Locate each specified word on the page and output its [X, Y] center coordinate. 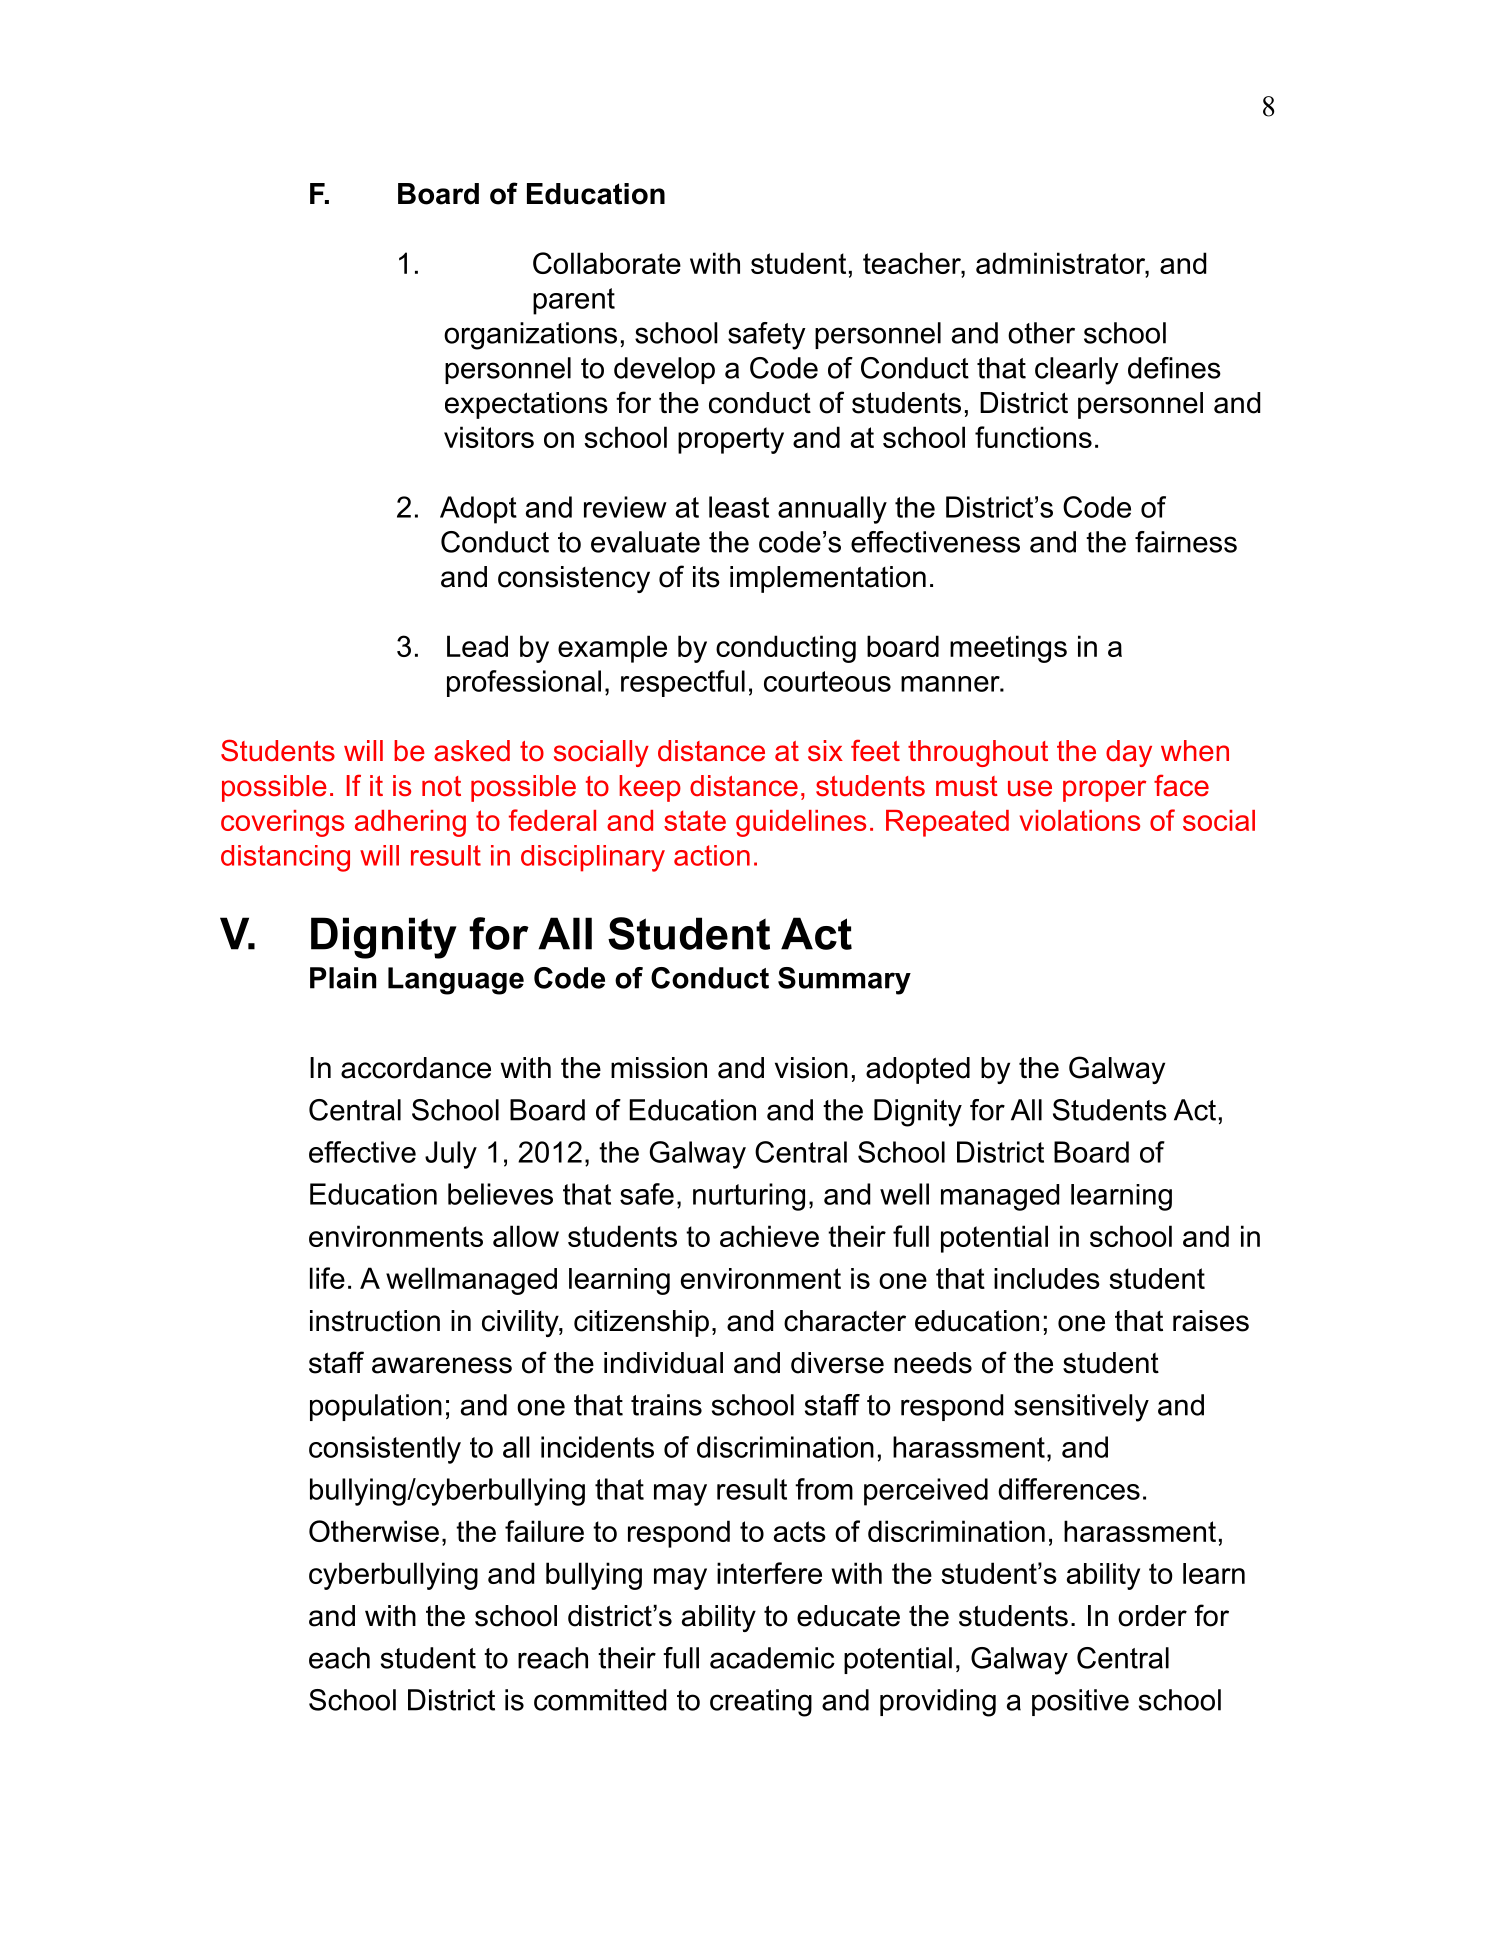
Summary [844, 981]
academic [772, 1658]
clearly [1077, 371]
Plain [343, 978]
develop [664, 370]
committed [600, 1700]
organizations [530, 336]
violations [1080, 820]
